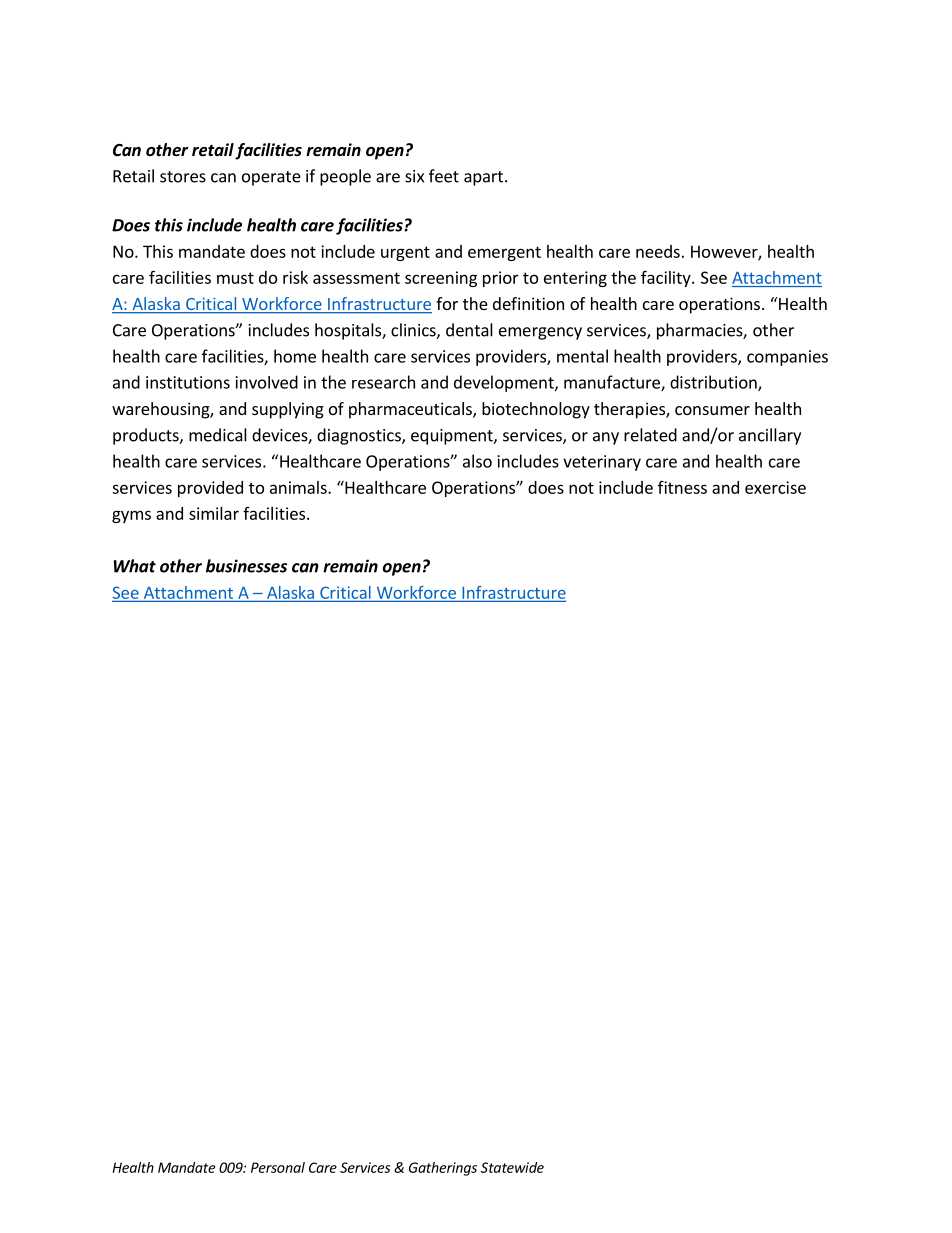  I want to click on consumer, so click(712, 410).
